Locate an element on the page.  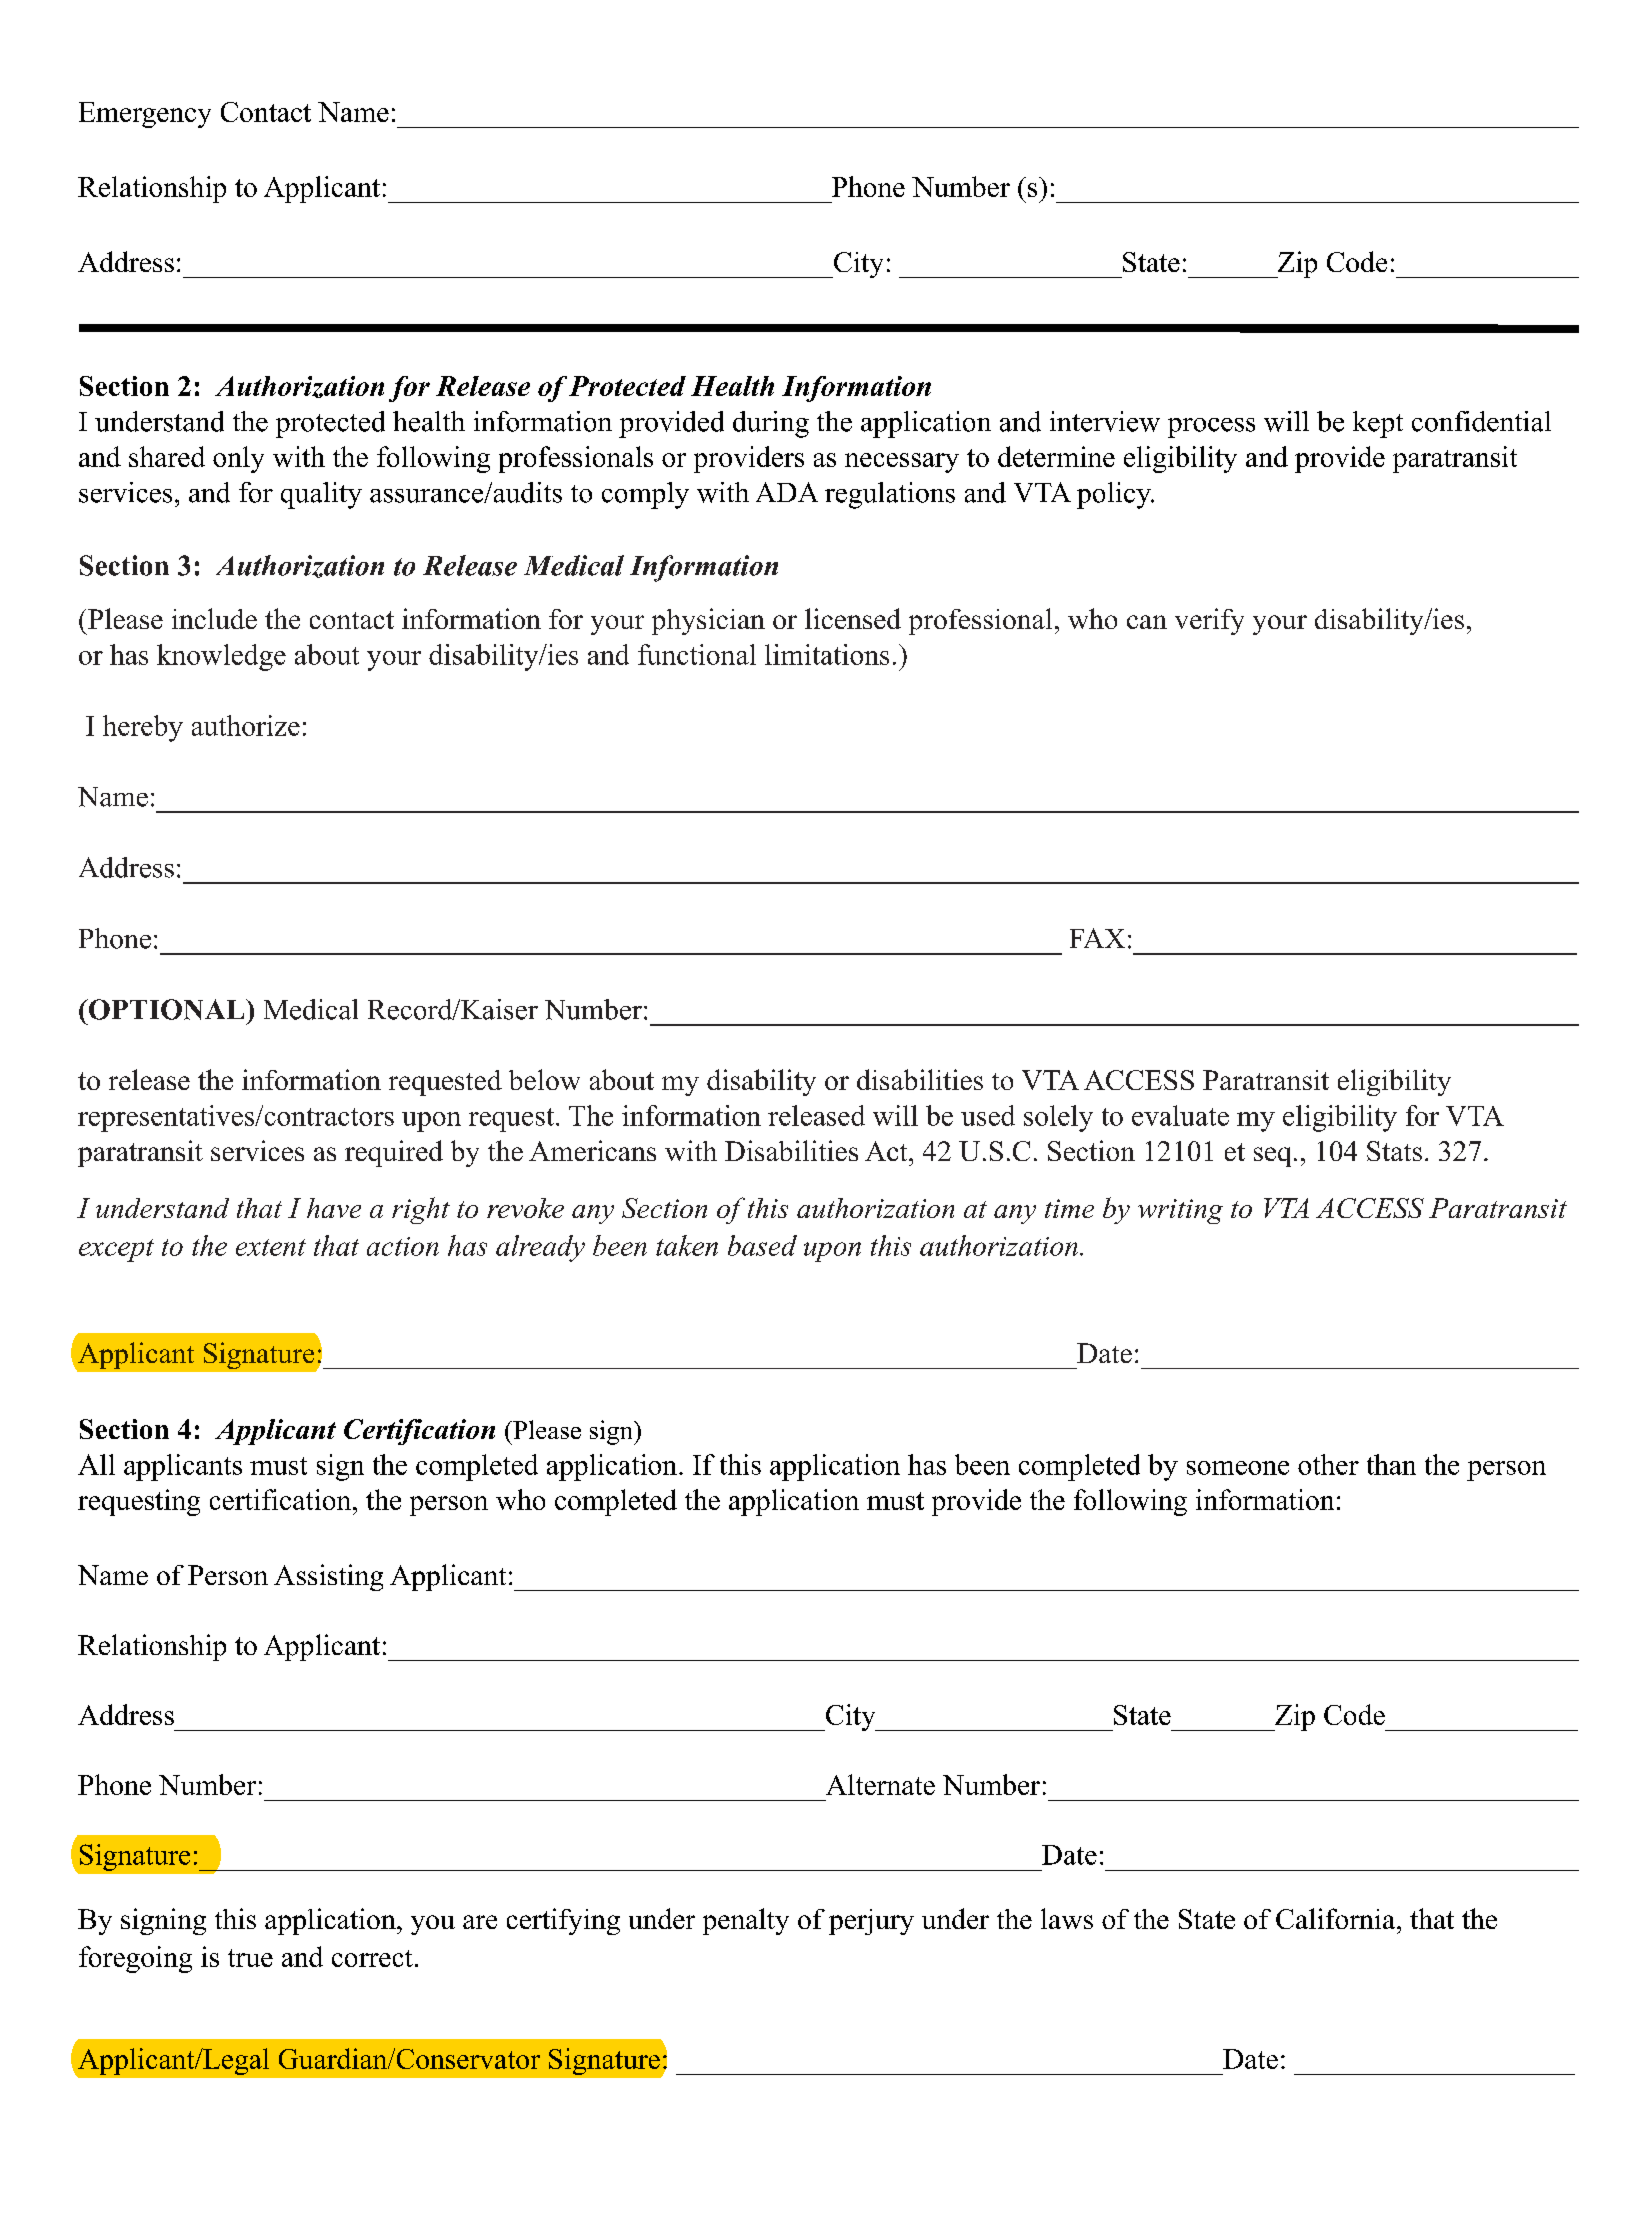
penalty is located at coordinates (746, 1921).
